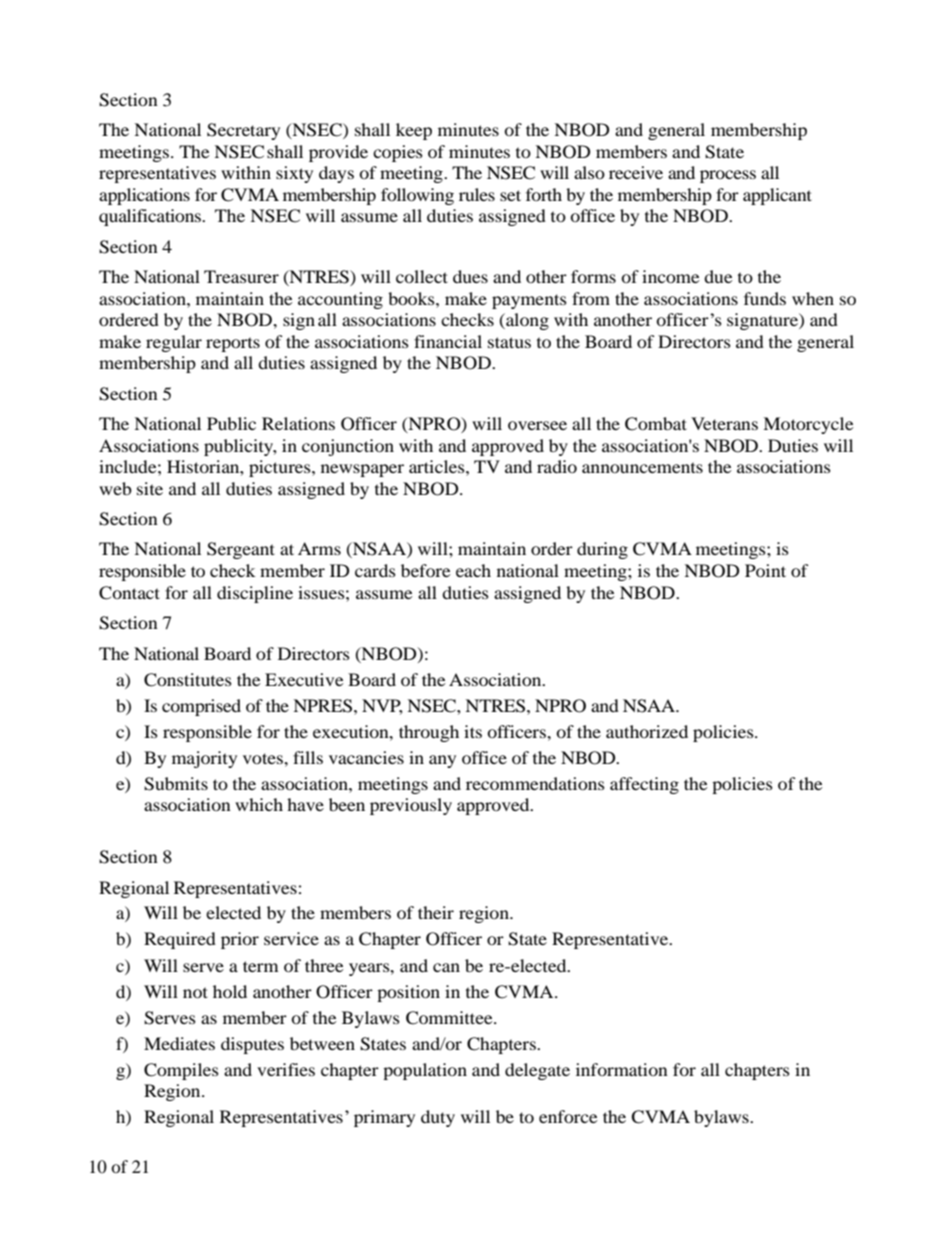 Image resolution: width=952 pixels, height=1233 pixels. What do you see at coordinates (622, 1069) in the image?
I see `information` at bounding box center [622, 1069].
